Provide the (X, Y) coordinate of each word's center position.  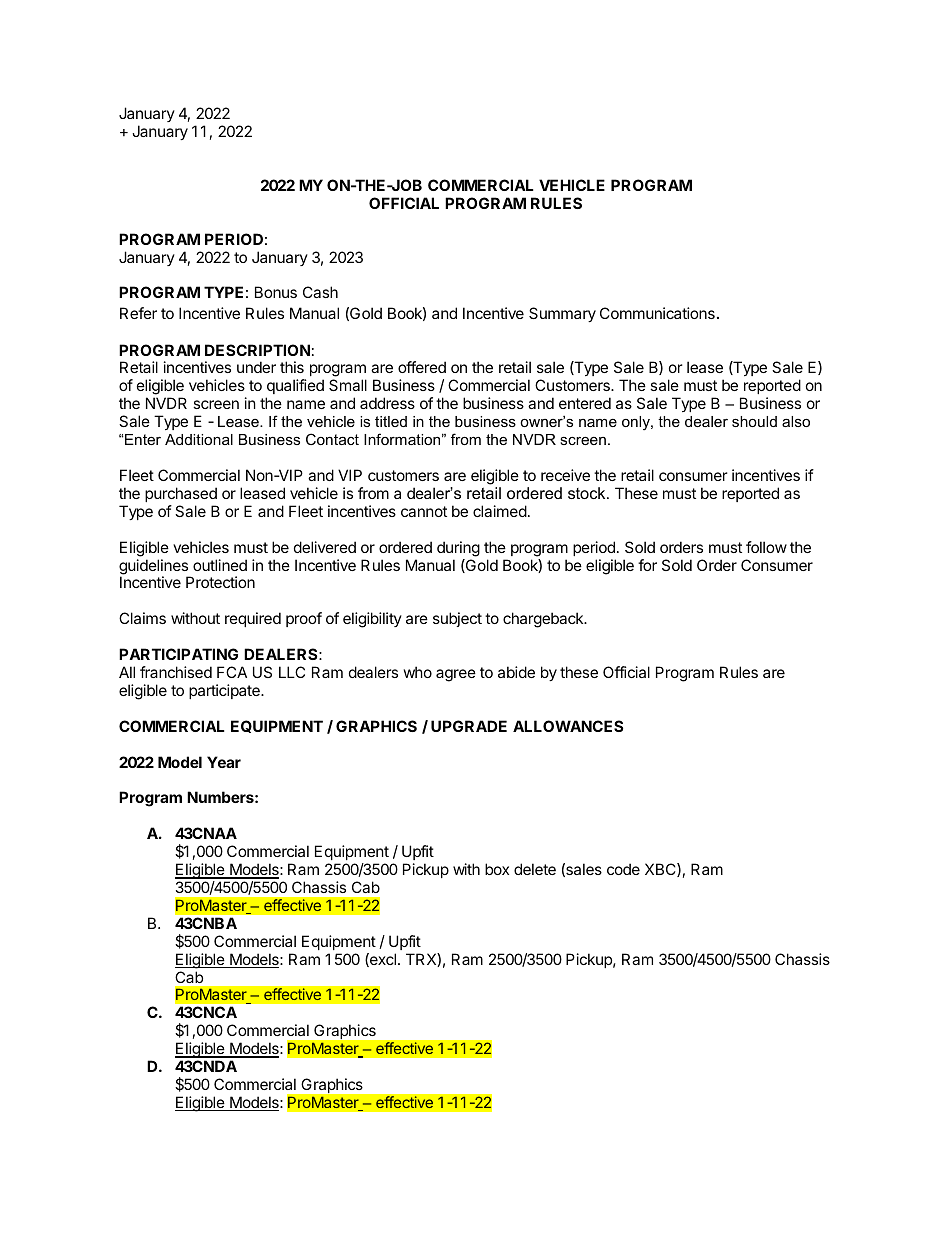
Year (224, 762)
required (253, 619)
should (754, 421)
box (497, 869)
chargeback (544, 620)
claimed (500, 511)
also (796, 421)
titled (391, 421)
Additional (199, 439)
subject (457, 619)
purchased (181, 494)
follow (766, 547)
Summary (562, 314)
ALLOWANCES (568, 726)
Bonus (276, 292)
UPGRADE (469, 726)
